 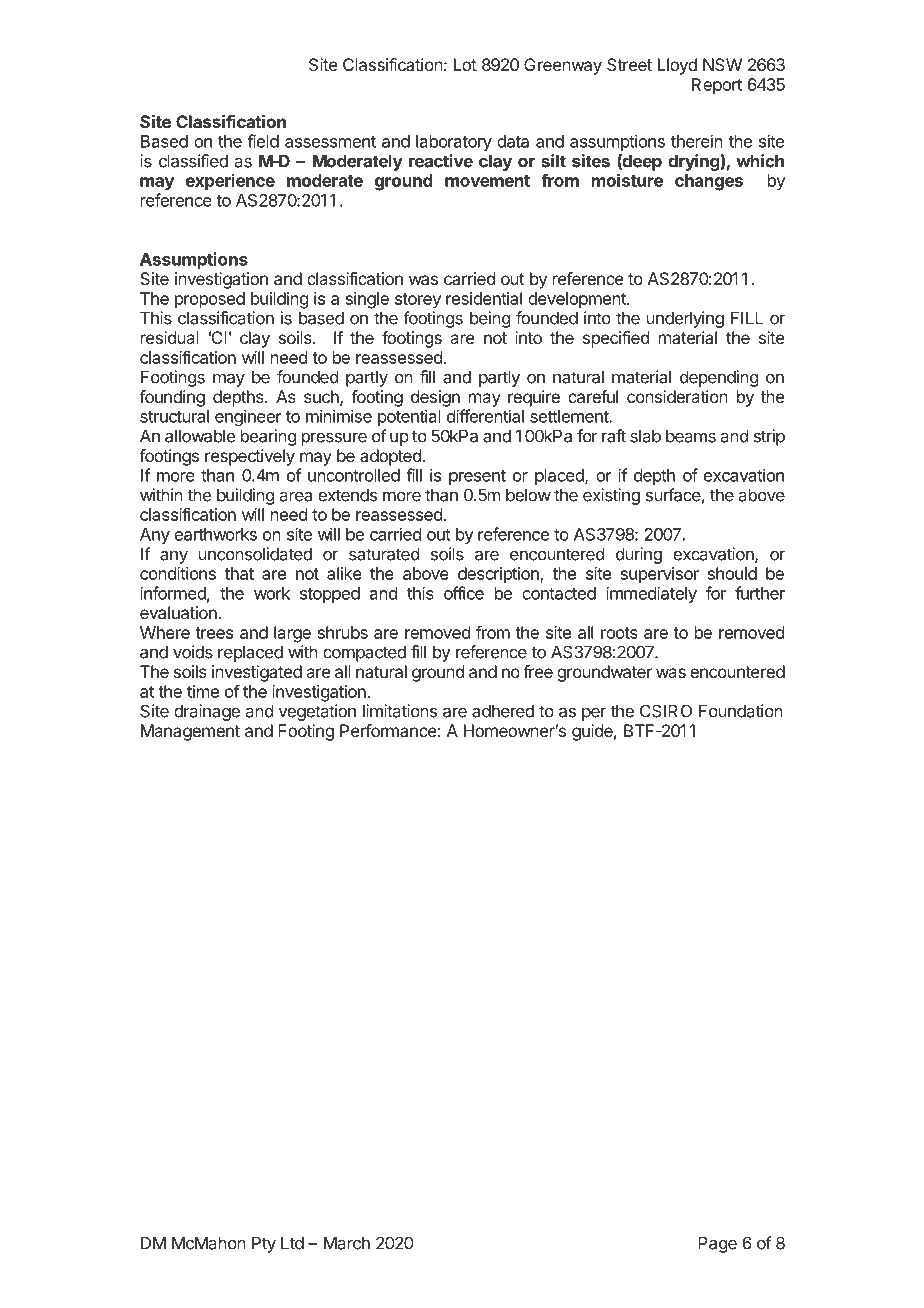 What do you see at coordinates (263, 141) in the screenshot?
I see `field` at bounding box center [263, 141].
